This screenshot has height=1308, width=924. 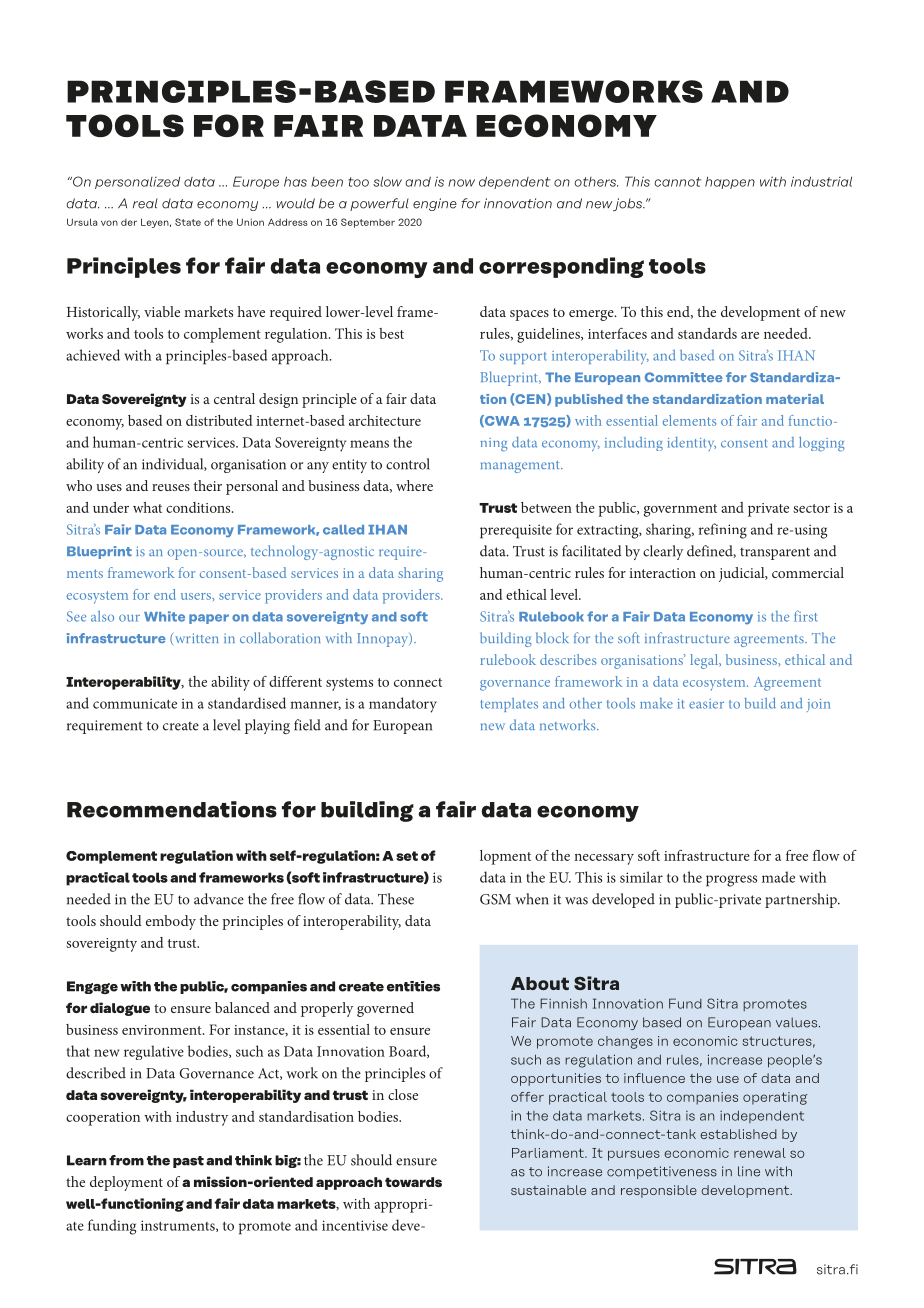 What do you see at coordinates (731, 881) in the screenshot?
I see `progress` at bounding box center [731, 881].
